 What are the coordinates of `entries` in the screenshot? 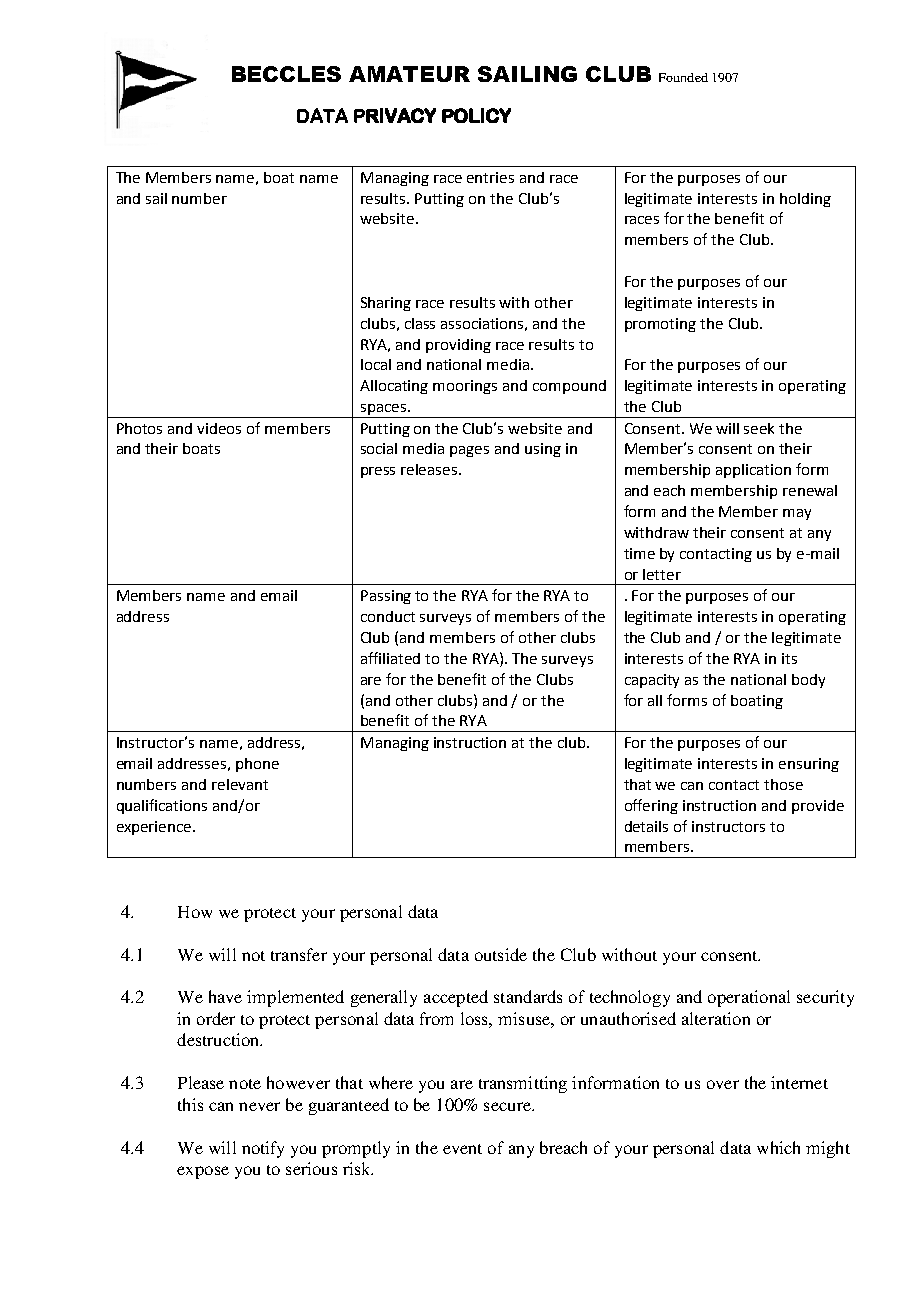 It's located at (490, 177).
